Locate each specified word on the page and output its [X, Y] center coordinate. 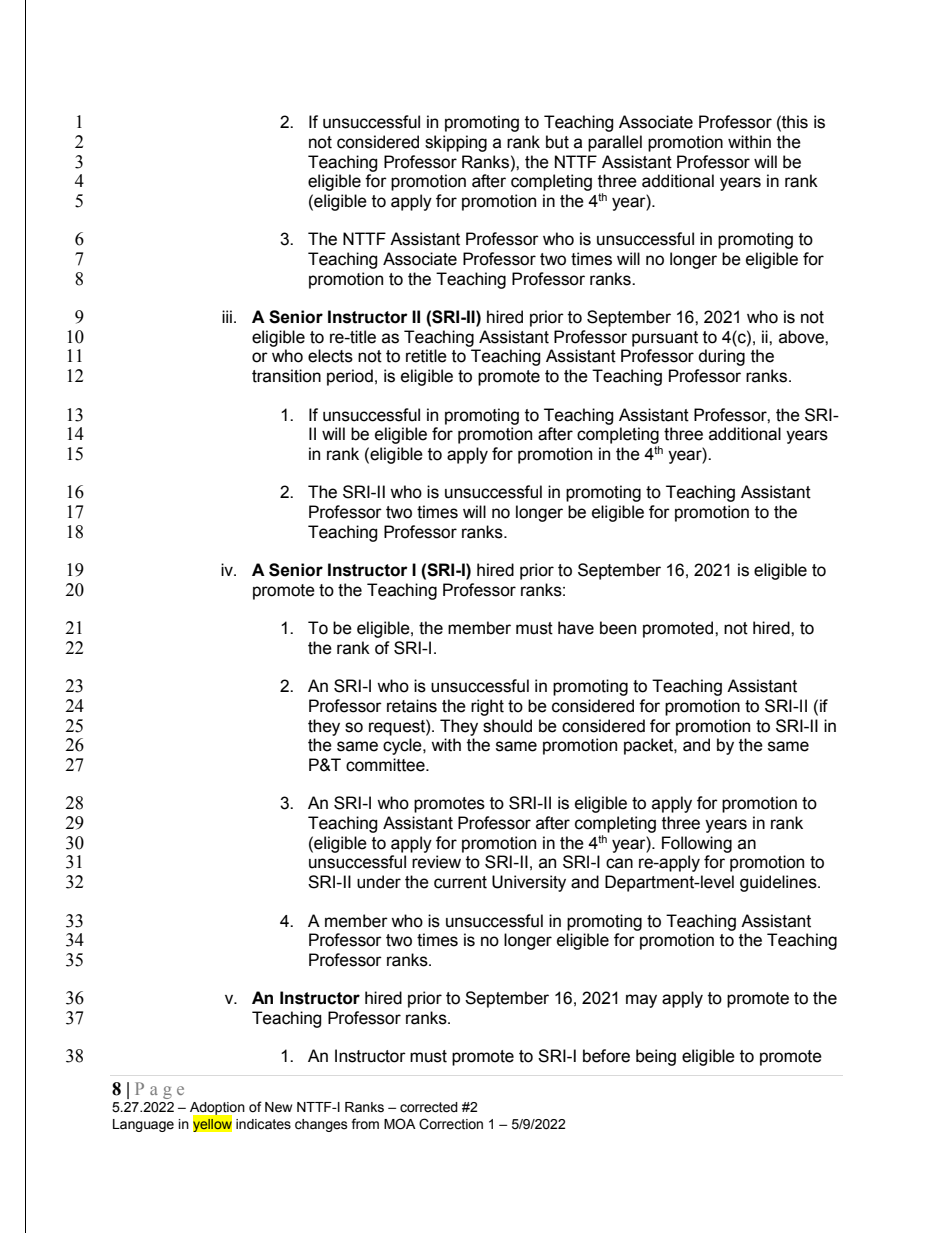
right [487, 707]
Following [697, 844]
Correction [451, 1124]
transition [286, 376]
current [460, 882]
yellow [212, 1124]
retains [412, 706]
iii [227, 316]
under [379, 882]
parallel [615, 143]
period [350, 377]
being [656, 1057]
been [618, 628]
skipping [456, 143]
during [722, 357]
